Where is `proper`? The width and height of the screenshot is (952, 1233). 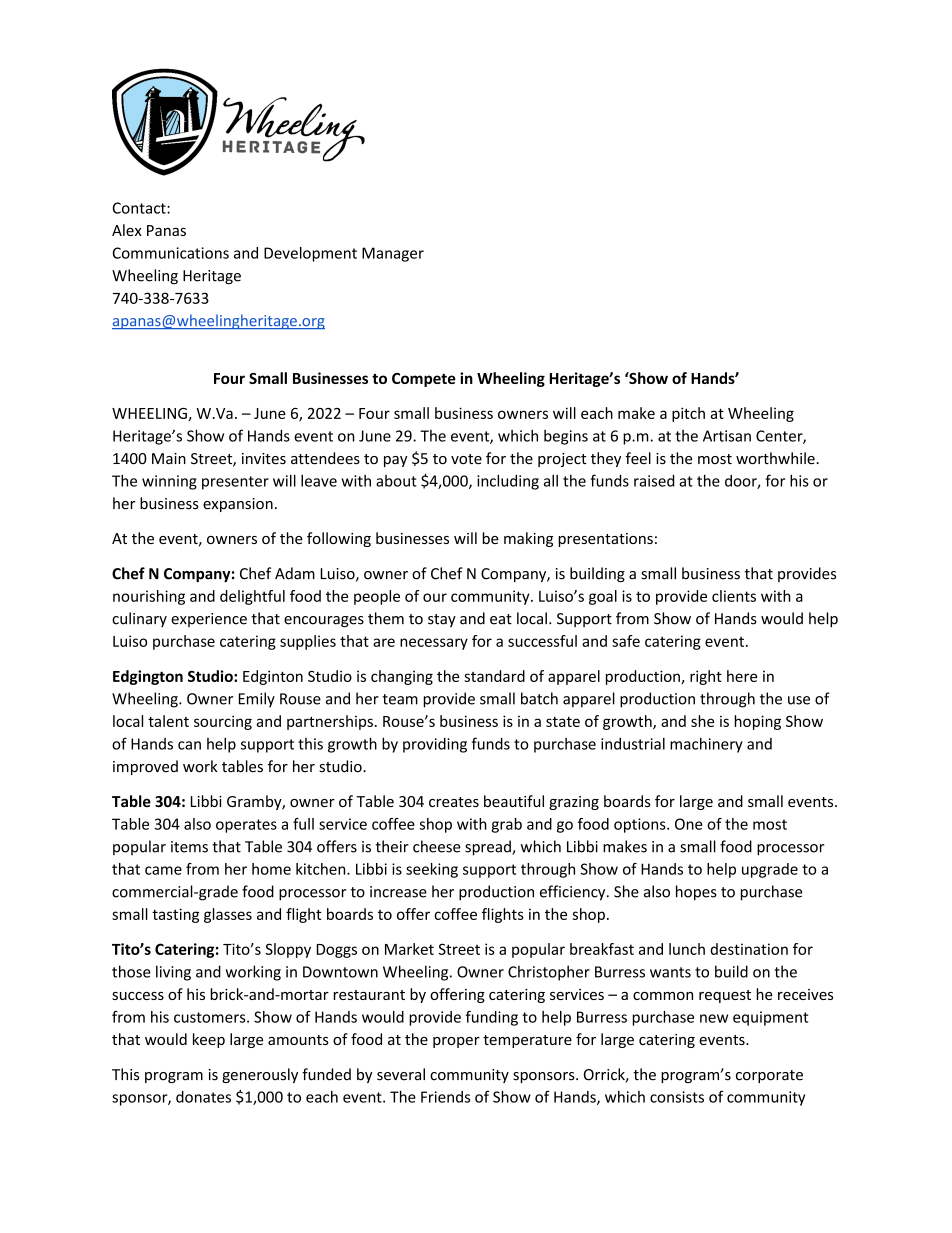
proper is located at coordinates (456, 1042).
